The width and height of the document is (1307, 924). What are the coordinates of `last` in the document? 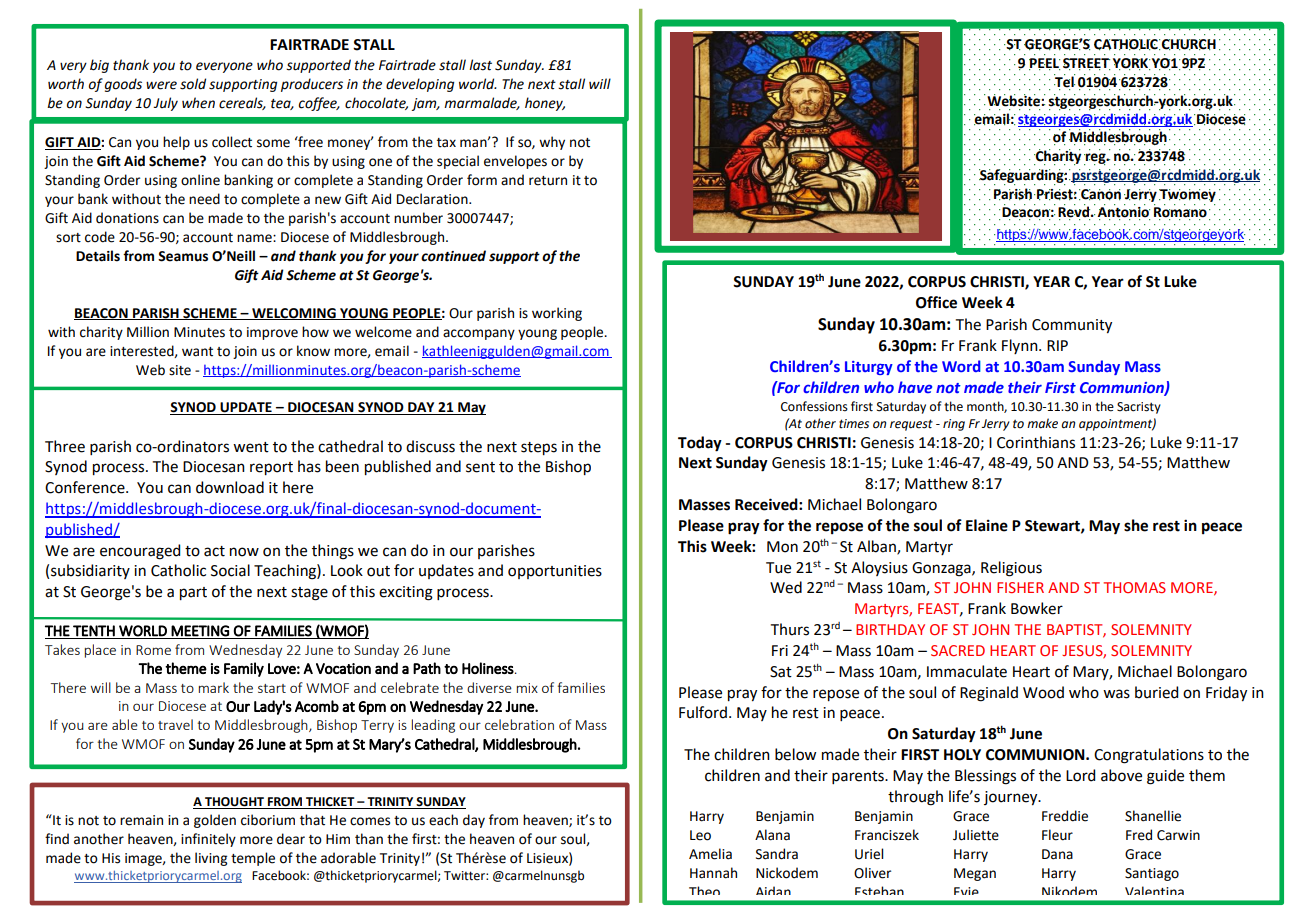 It's located at (480, 65).
